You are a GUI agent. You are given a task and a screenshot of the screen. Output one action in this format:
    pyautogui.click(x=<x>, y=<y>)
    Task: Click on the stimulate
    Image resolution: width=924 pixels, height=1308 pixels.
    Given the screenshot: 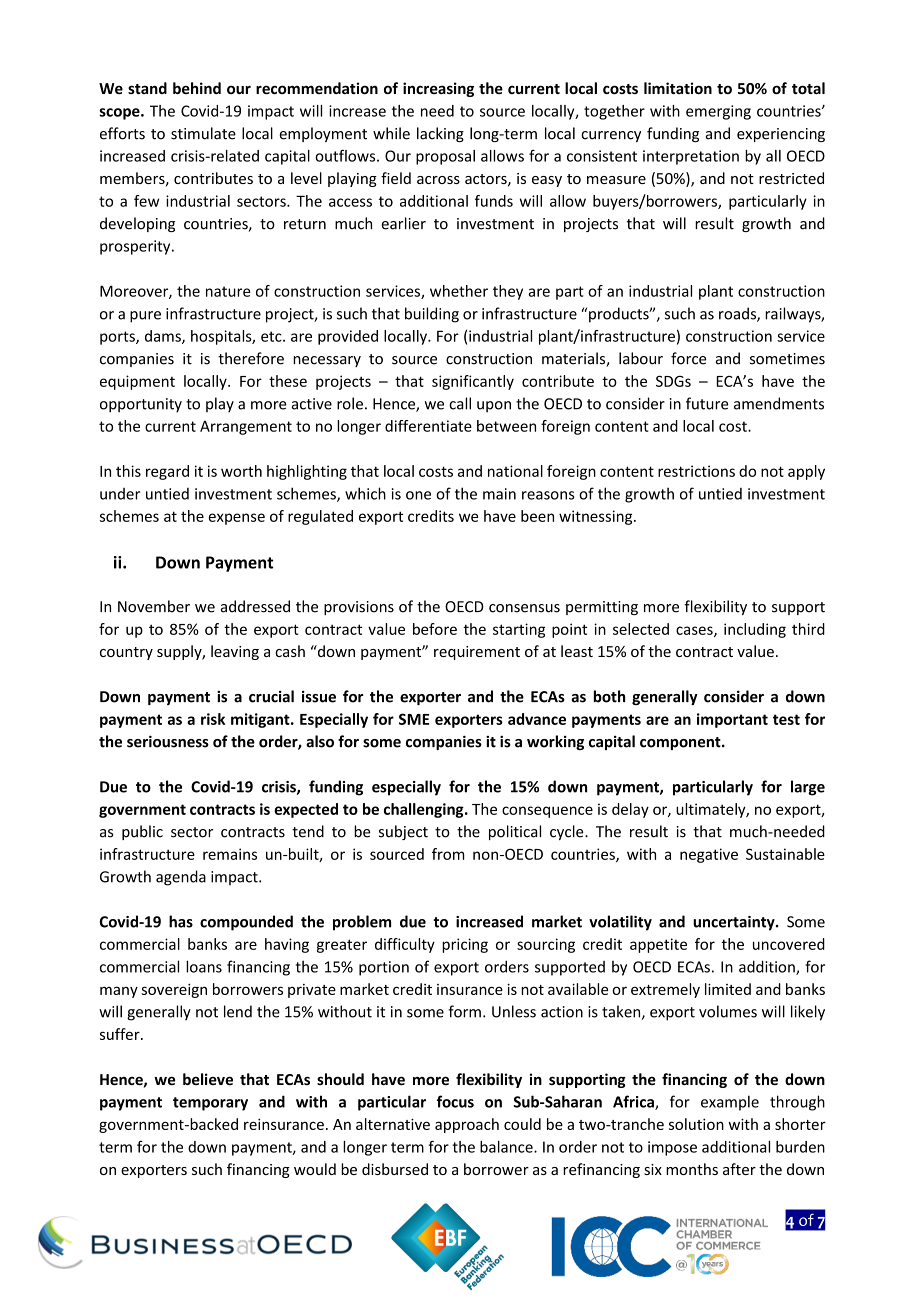 What is the action you would take?
    pyautogui.click(x=203, y=133)
